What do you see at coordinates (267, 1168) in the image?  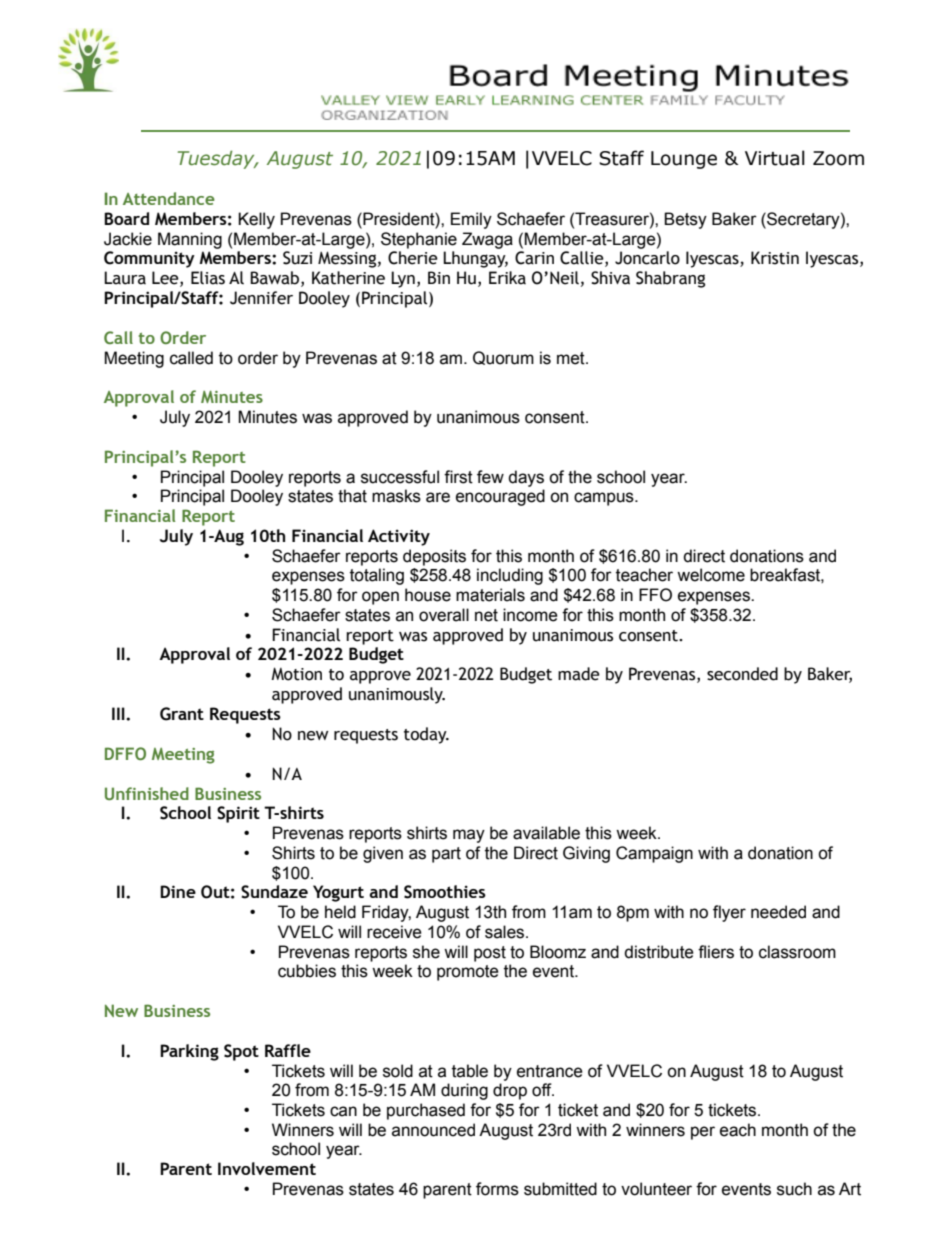 I see `Involvement` at bounding box center [267, 1168].
